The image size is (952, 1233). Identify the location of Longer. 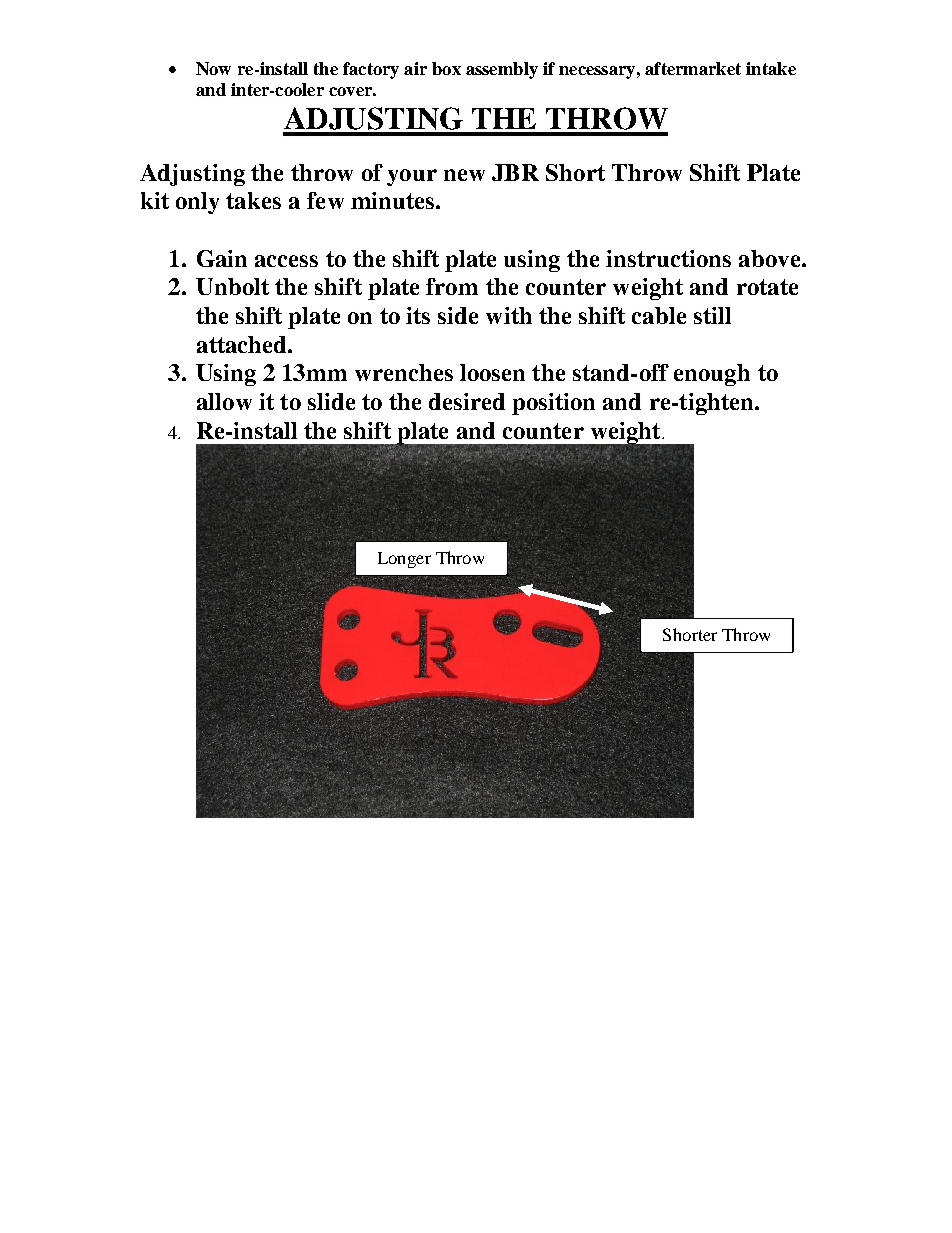
(404, 560).
